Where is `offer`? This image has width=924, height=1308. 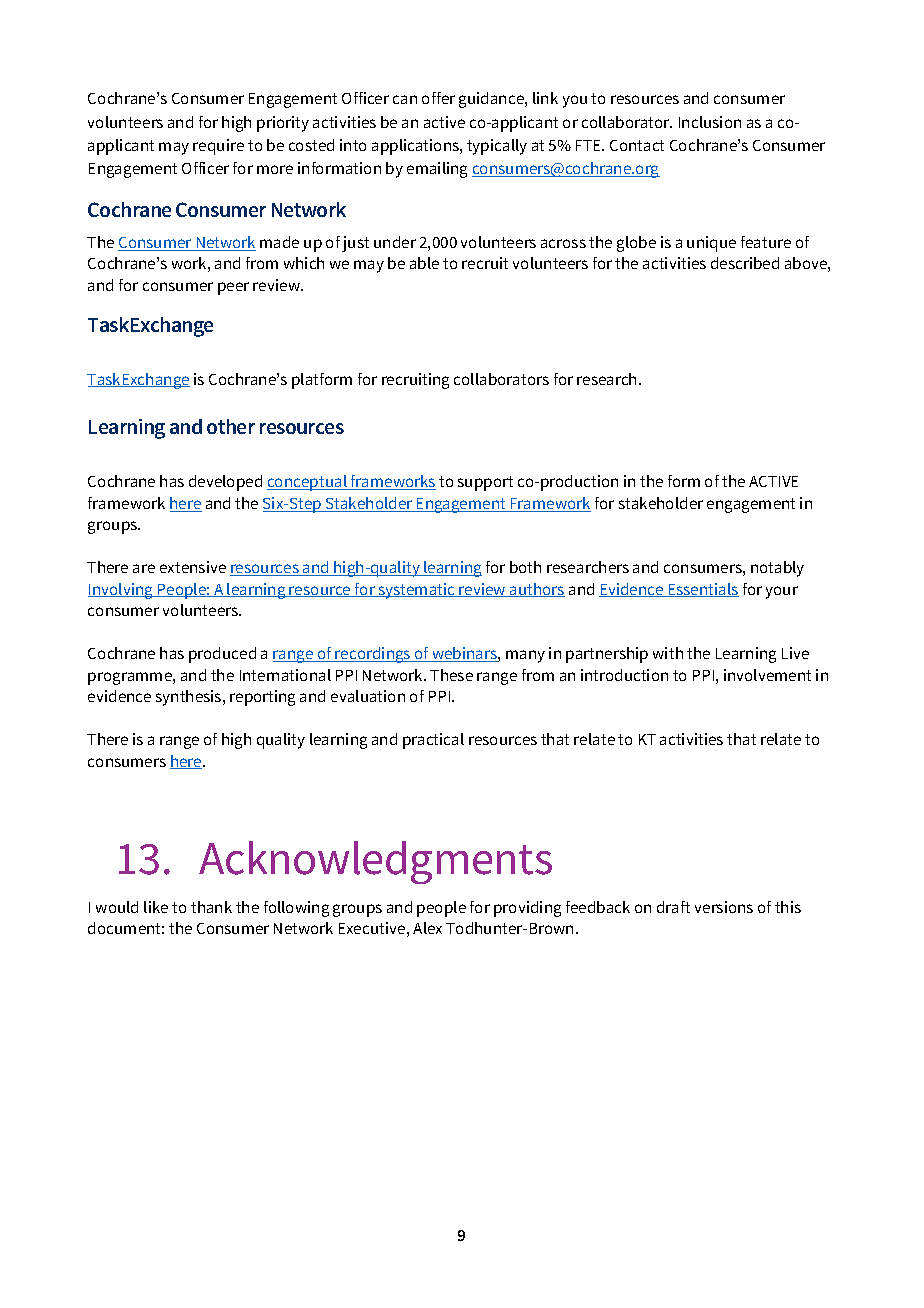 offer is located at coordinates (438, 98).
